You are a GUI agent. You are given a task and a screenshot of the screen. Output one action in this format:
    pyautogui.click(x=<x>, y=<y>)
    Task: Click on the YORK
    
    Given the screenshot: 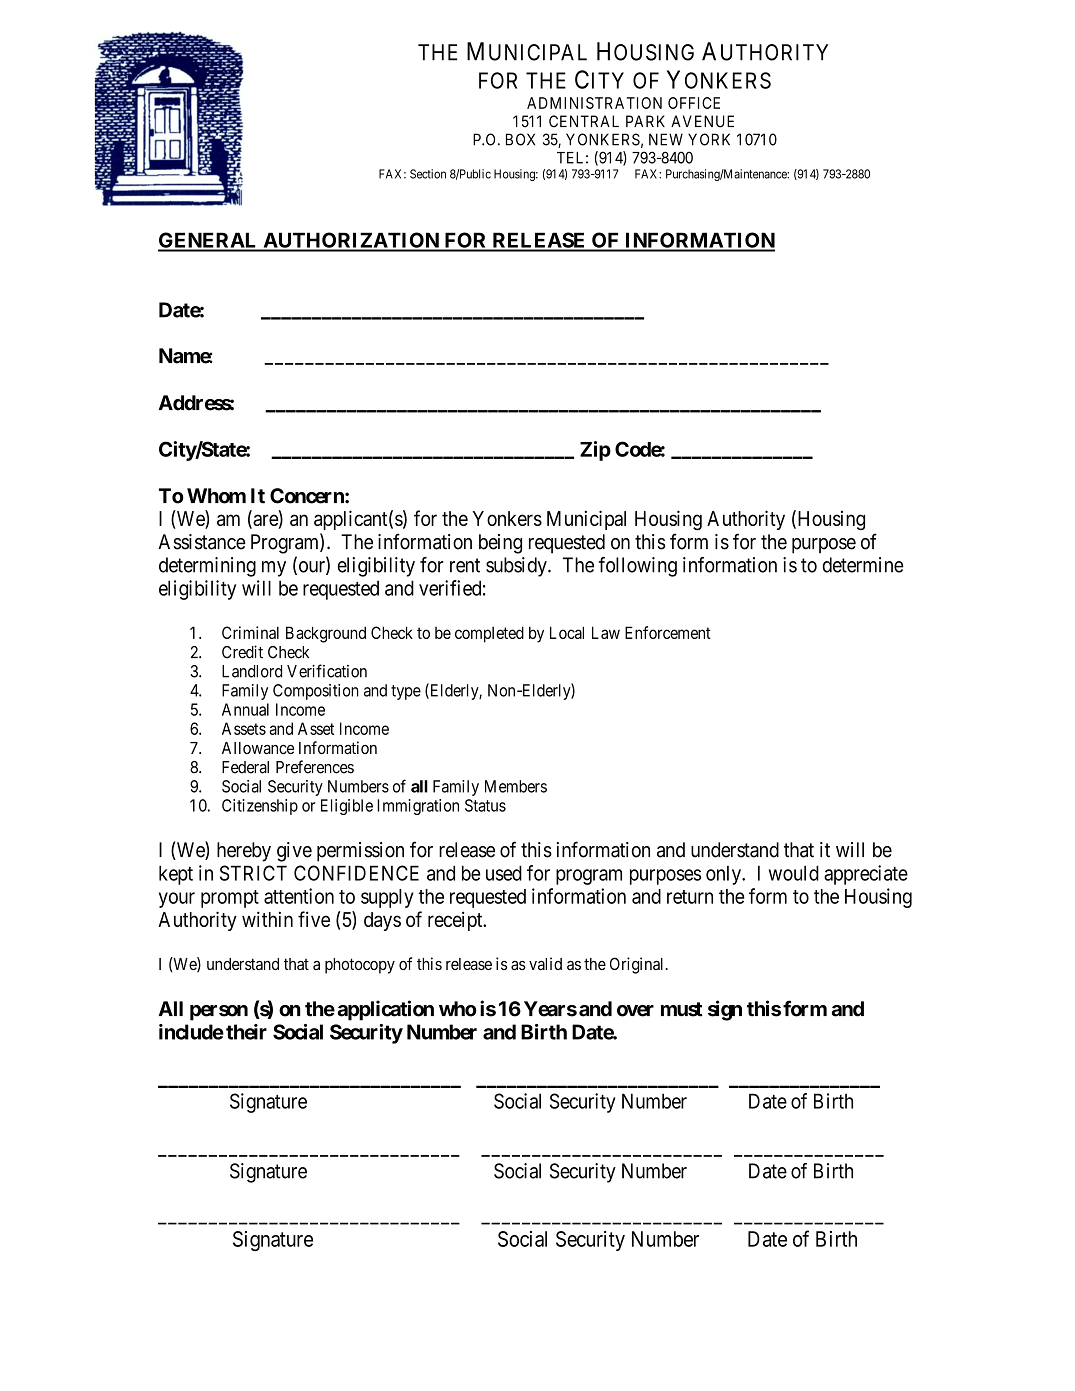 What is the action you would take?
    pyautogui.click(x=709, y=139)
